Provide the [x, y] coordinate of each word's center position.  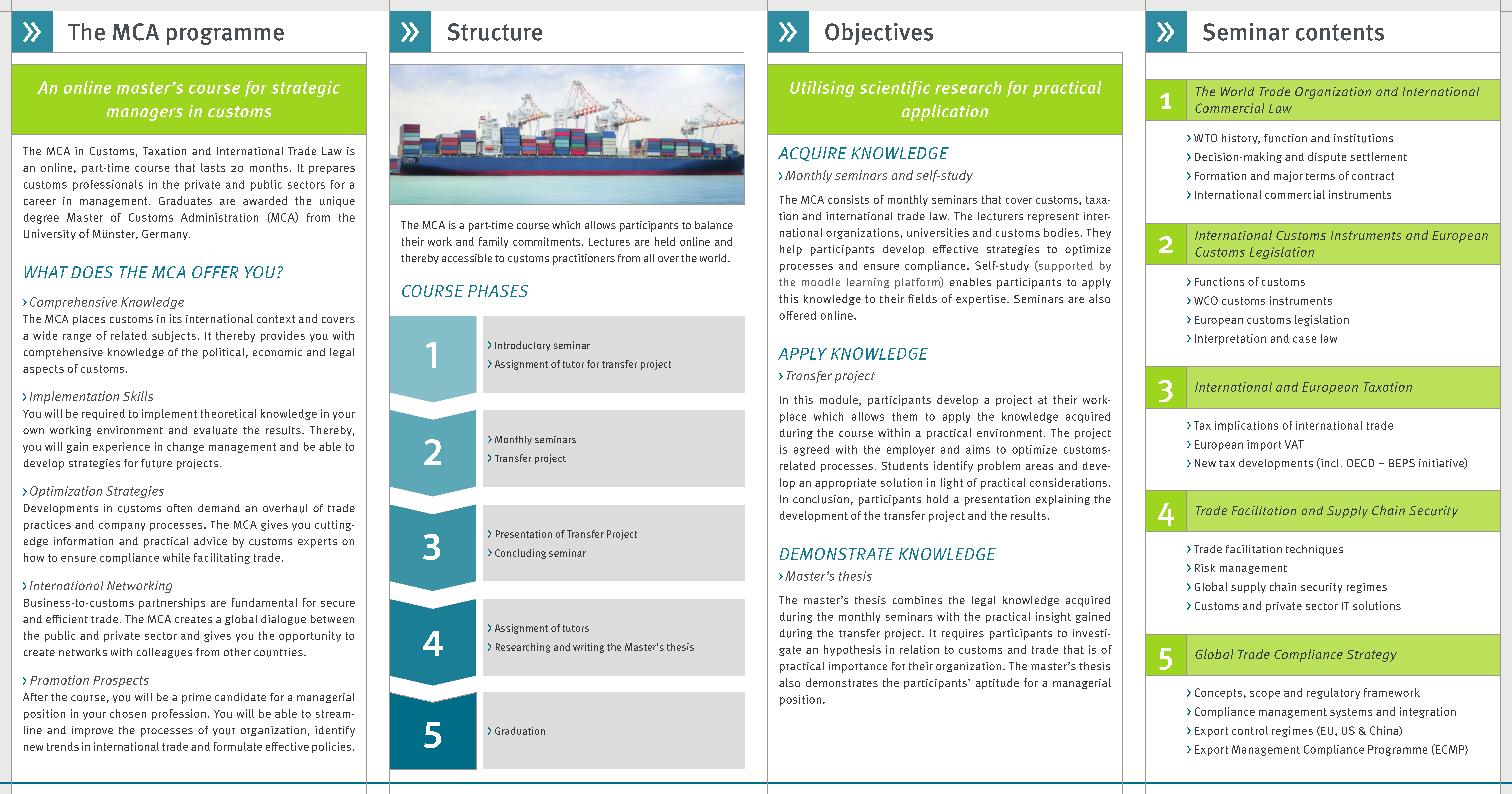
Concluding [520, 554]
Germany [166, 235]
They [1099, 233]
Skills [138, 396]
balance [714, 225]
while [176, 557]
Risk [1205, 568]
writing [588, 648]
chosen [128, 713]
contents [1340, 32]
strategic [305, 89]
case [1304, 339]
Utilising [822, 89]
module [840, 400]
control [1250, 730]
